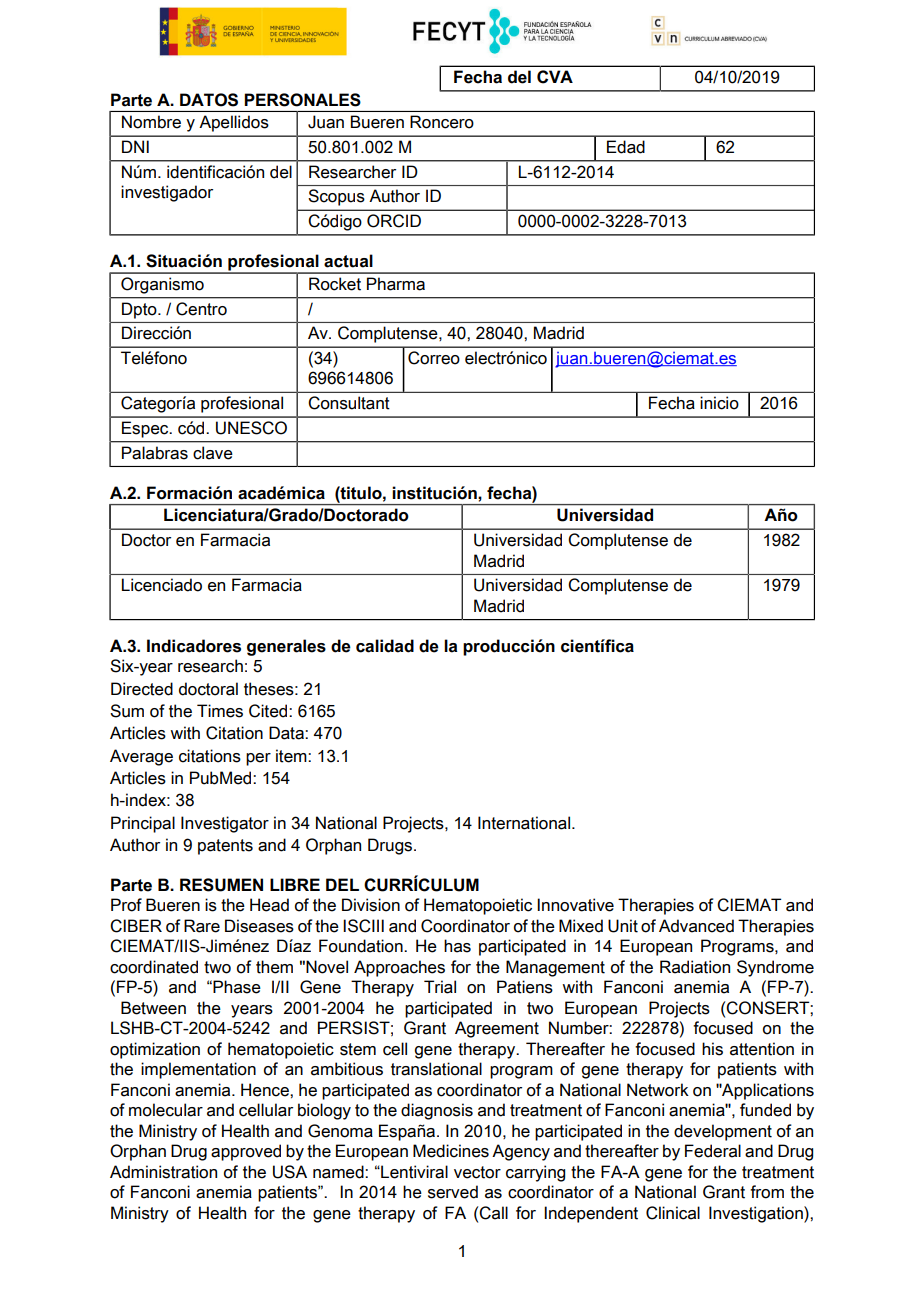 The image size is (924, 1308). What do you see at coordinates (719, 403) in the document?
I see `inicio` at bounding box center [719, 403].
